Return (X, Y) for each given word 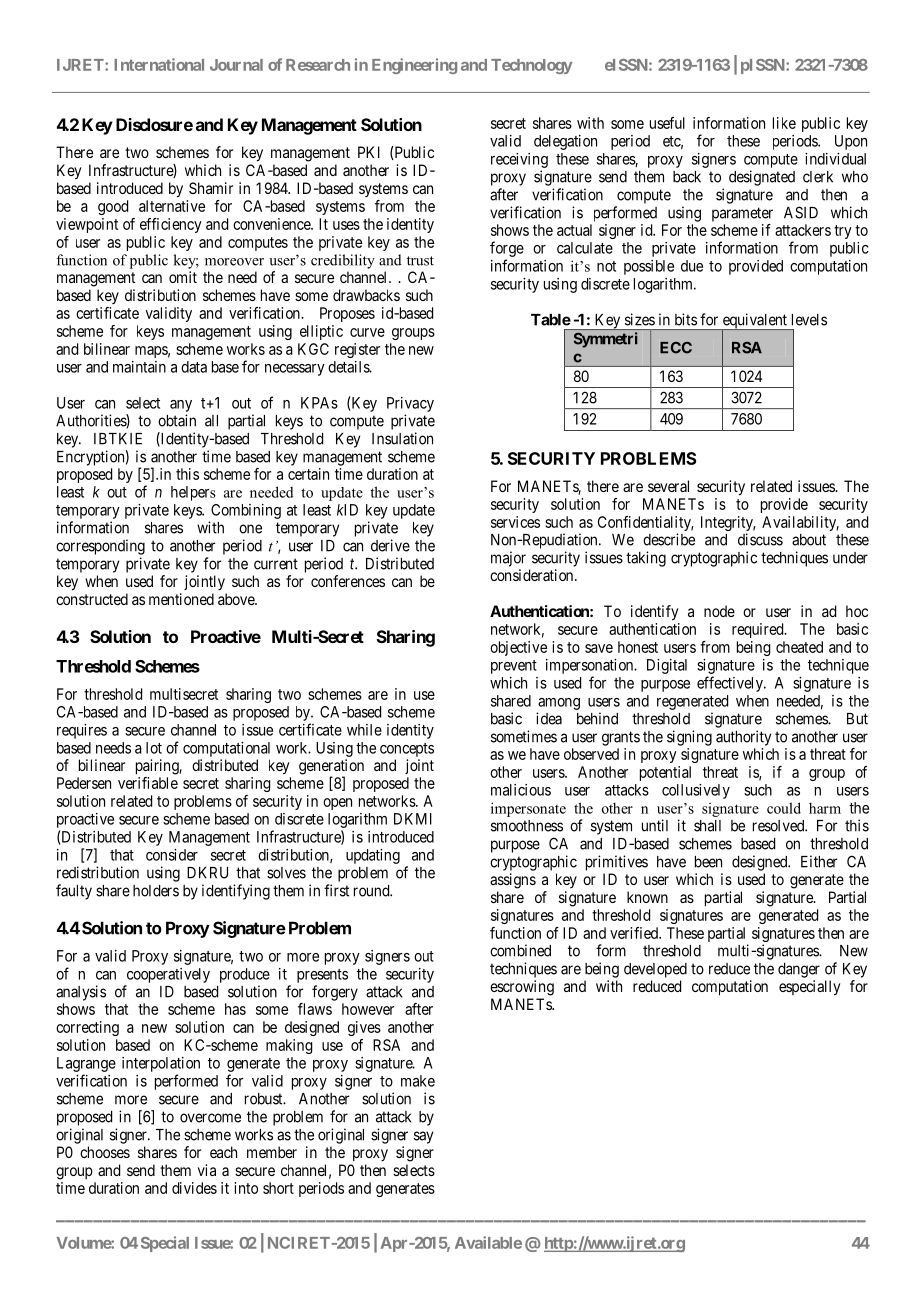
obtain (177, 420)
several (668, 486)
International (159, 64)
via (207, 1170)
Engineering (414, 66)
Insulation (402, 438)
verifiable (148, 783)
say (423, 1137)
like (784, 123)
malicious (521, 790)
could (784, 808)
